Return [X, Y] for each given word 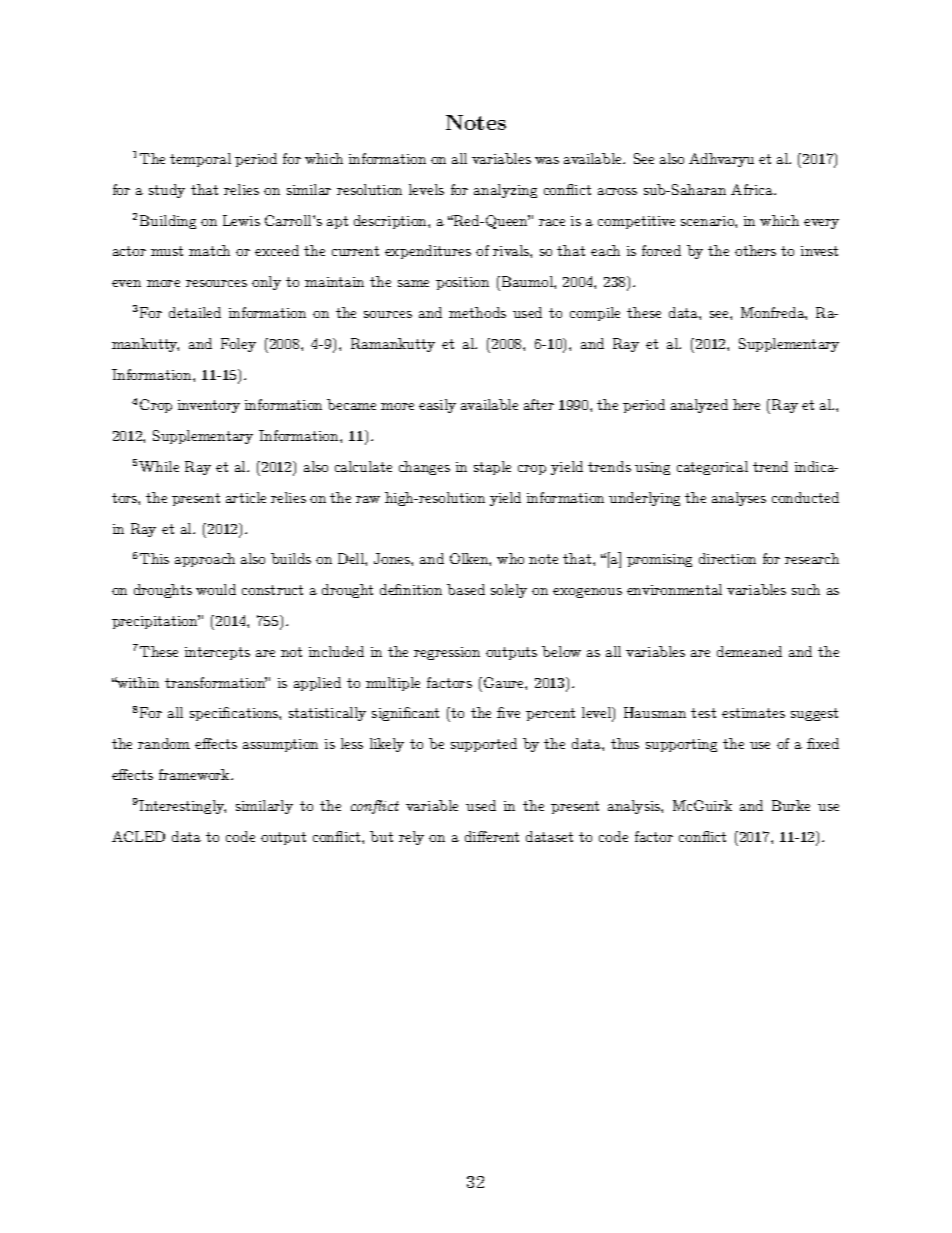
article [246, 497]
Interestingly [182, 807]
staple [492, 468]
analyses [739, 499]
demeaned [749, 651]
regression [447, 653]
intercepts [217, 653]
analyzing [505, 191]
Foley [238, 345]
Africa [753, 189]
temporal [200, 160]
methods [477, 312]
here [746, 404]
